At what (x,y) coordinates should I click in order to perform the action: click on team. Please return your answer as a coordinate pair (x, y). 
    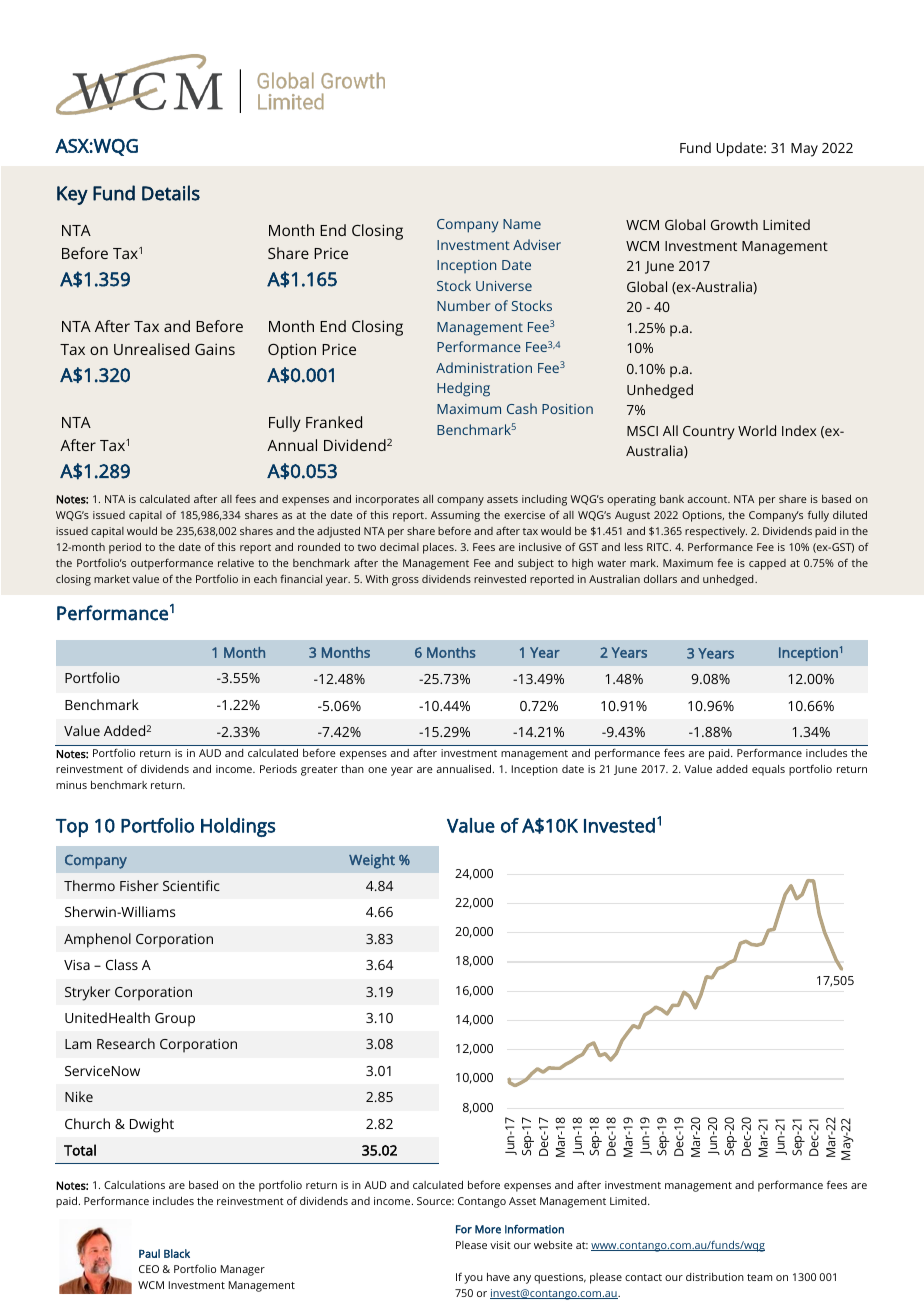
    Looking at the image, I should click on (759, 1277).
